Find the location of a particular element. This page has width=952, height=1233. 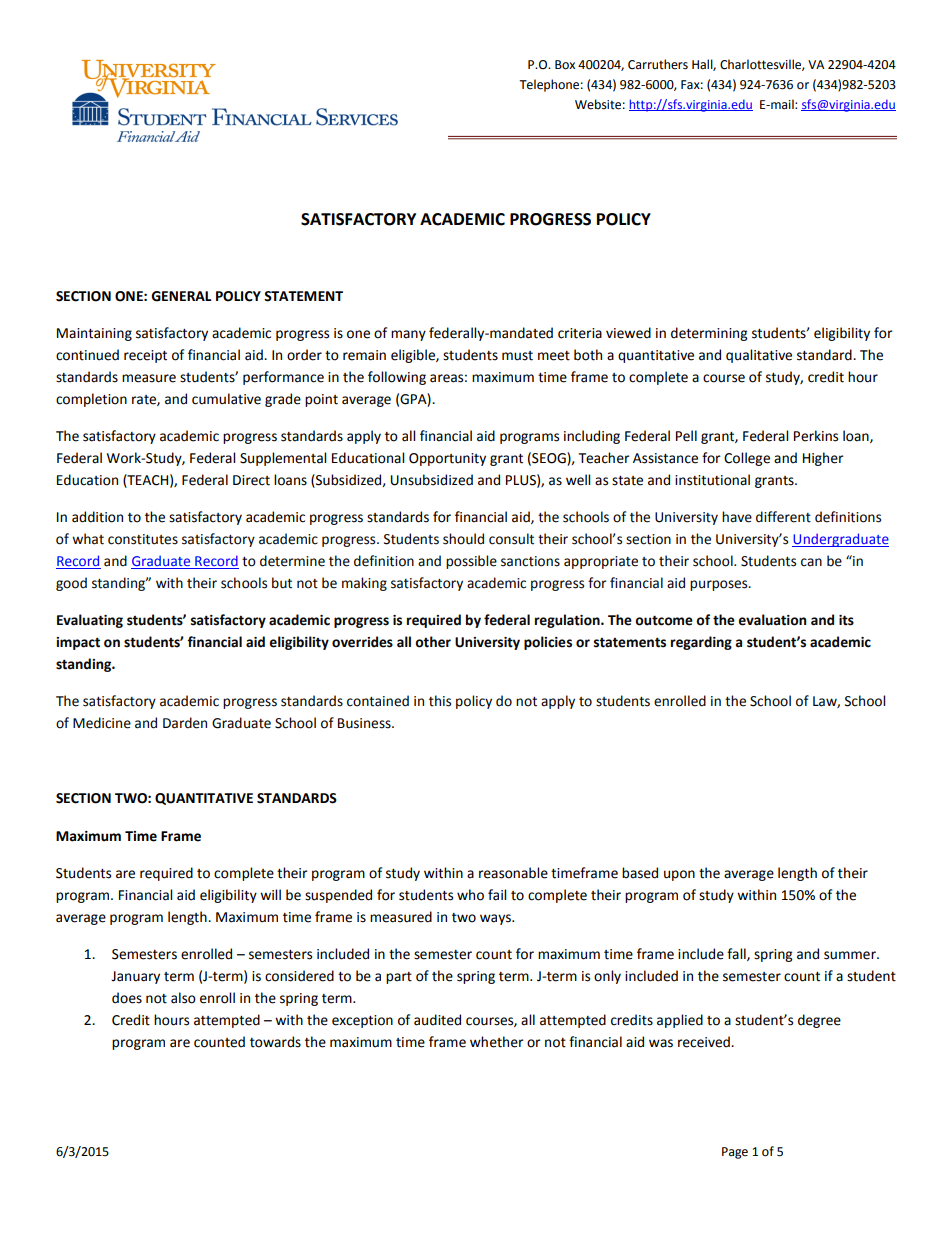

Page is located at coordinates (735, 1153).
